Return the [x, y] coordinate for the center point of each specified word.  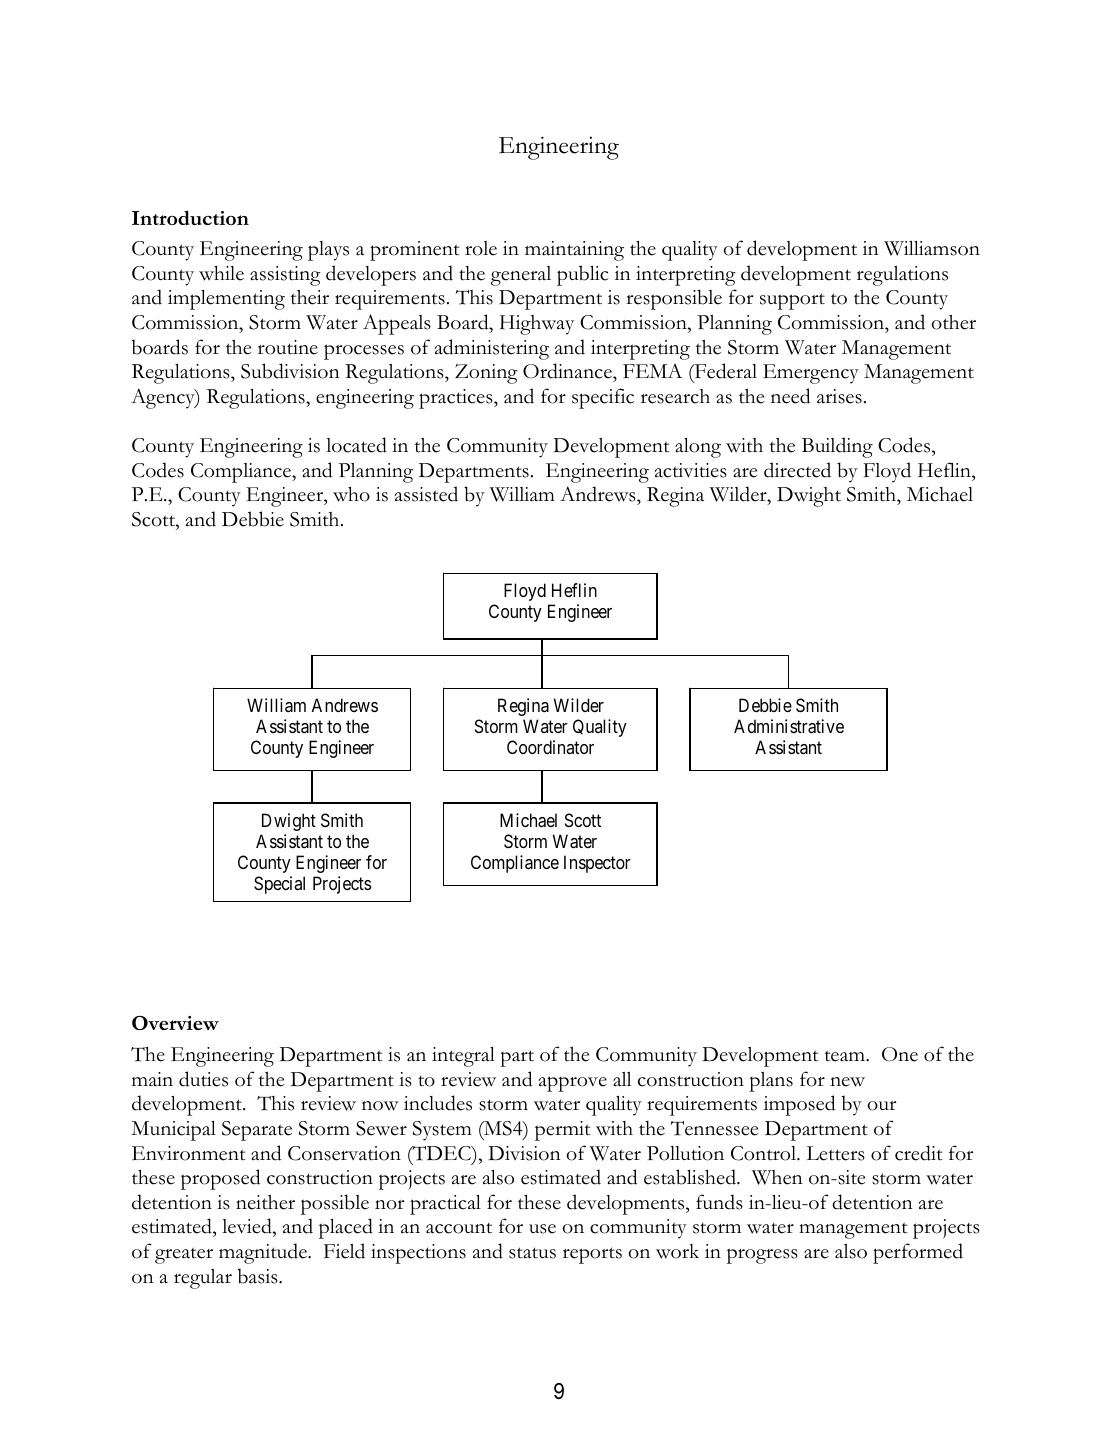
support [792, 301]
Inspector [597, 864]
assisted [426, 494]
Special [279, 885]
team [846, 1056]
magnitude [264, 1253]
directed [797, 470]
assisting [285, 276]
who [351, 494]
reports [592, 1255]
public [583, 275]
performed [918, 1253]
